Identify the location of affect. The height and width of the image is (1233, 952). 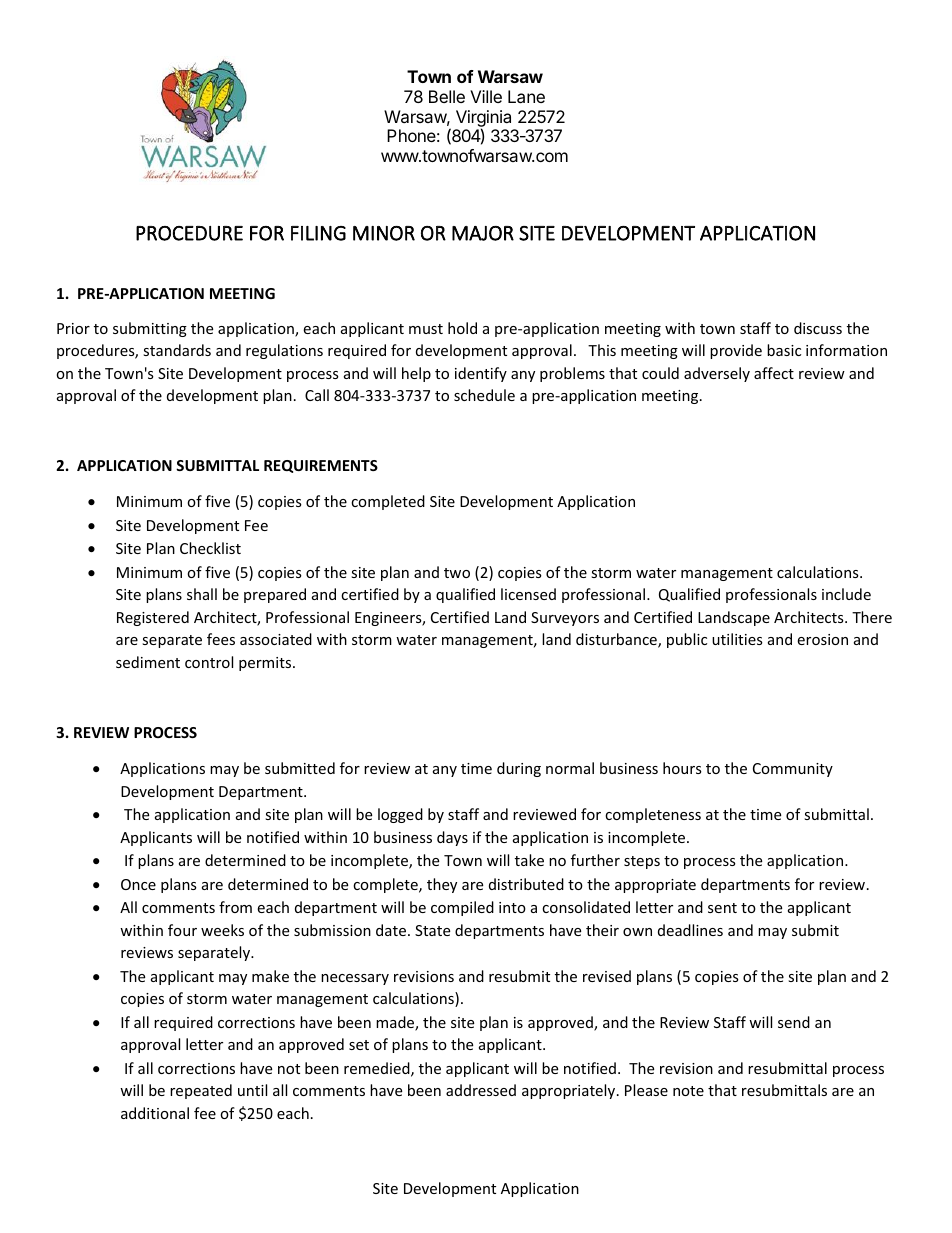
(774, 373).
